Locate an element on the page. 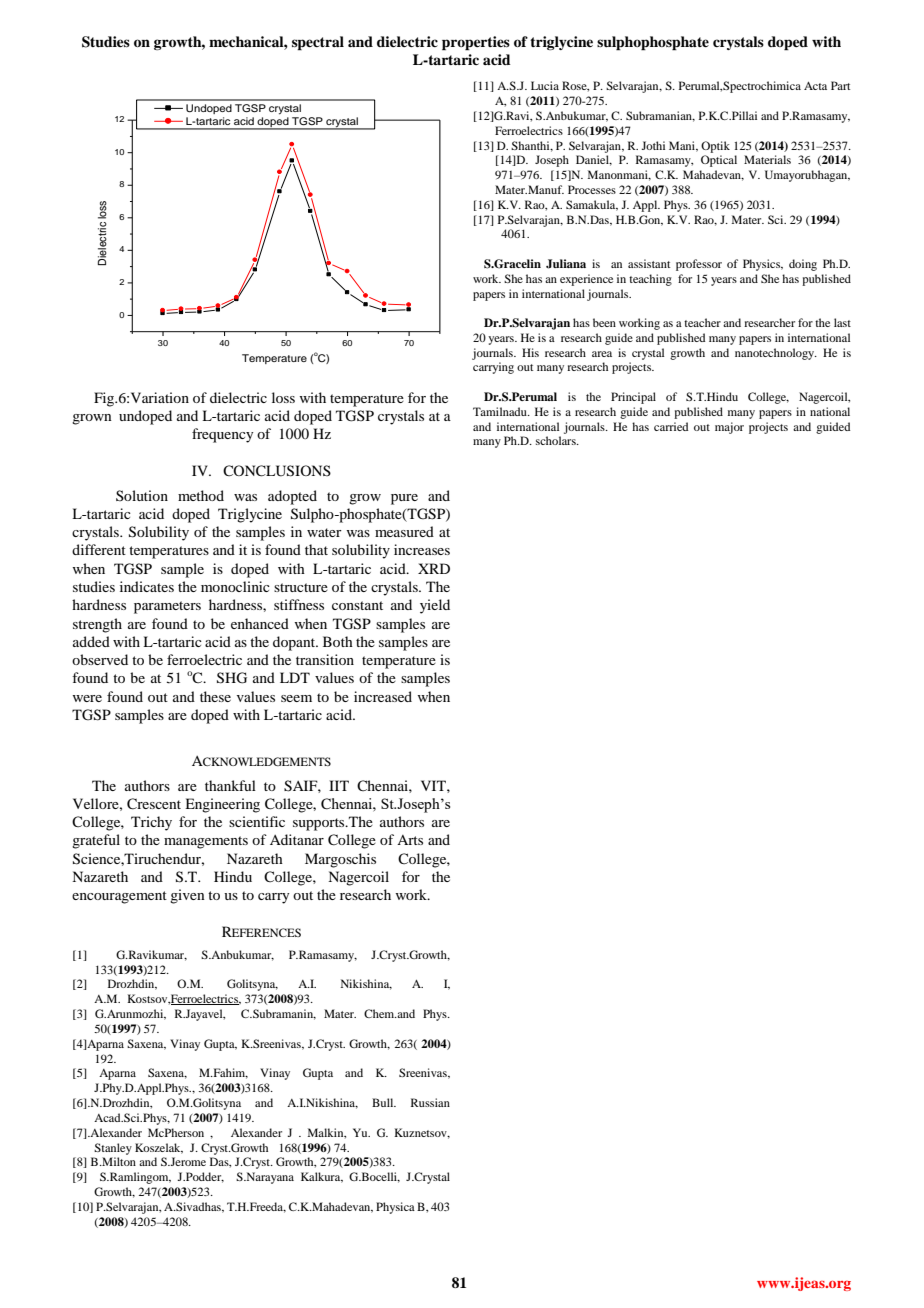  Acta is located at coordinates (815, 86).
